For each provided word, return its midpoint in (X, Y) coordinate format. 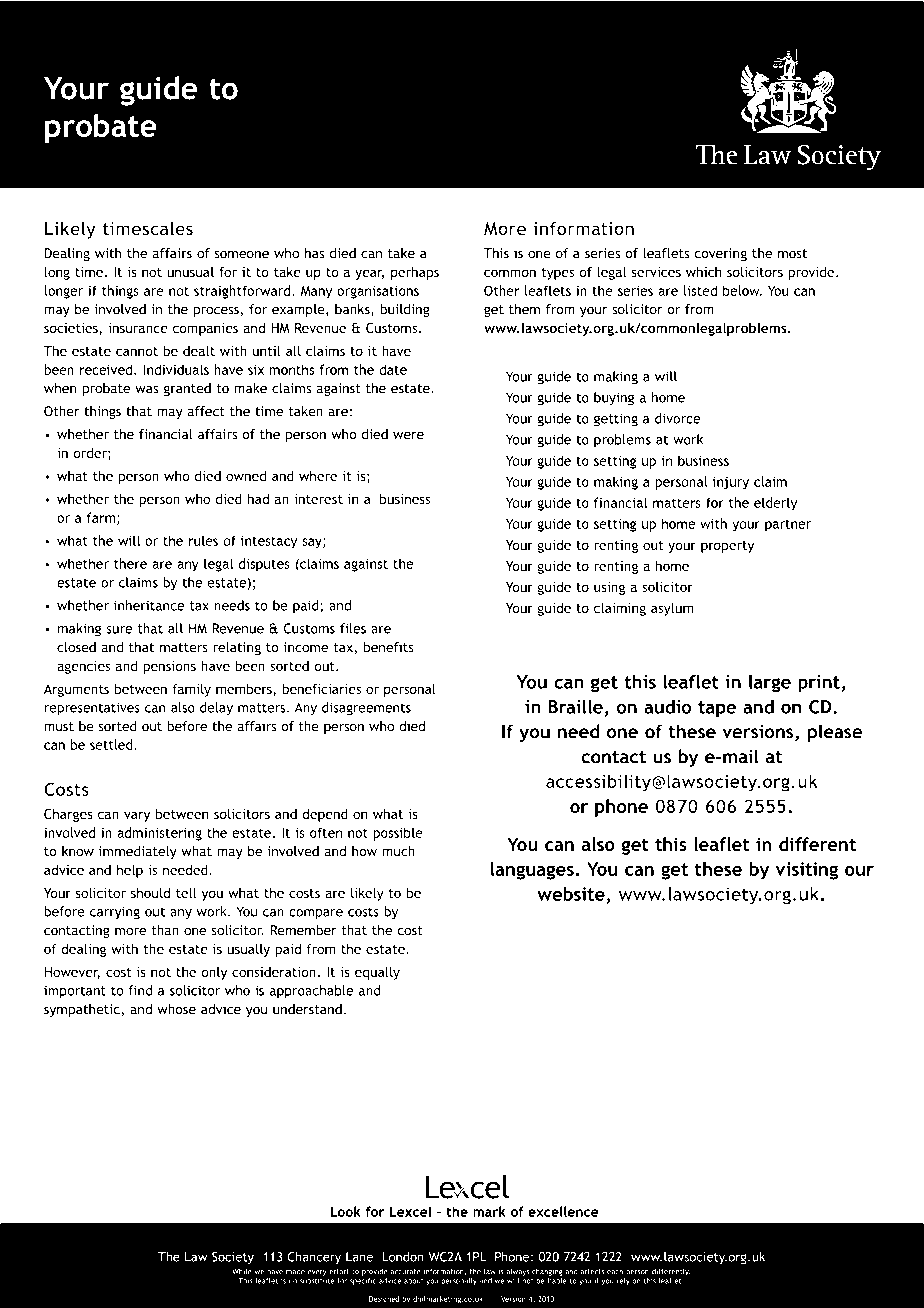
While (242, 1271)
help (130, 871)
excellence (563, 1211)
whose (176, 1009)
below (742, 290)
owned (246, 475)
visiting (806, 871)
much (398, 851)
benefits (389, 647)
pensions (169, 667)
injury (731, 483)
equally (377, 973)
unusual (190, 271)
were (408, 436)
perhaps (415, 273)
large (770, 684)
